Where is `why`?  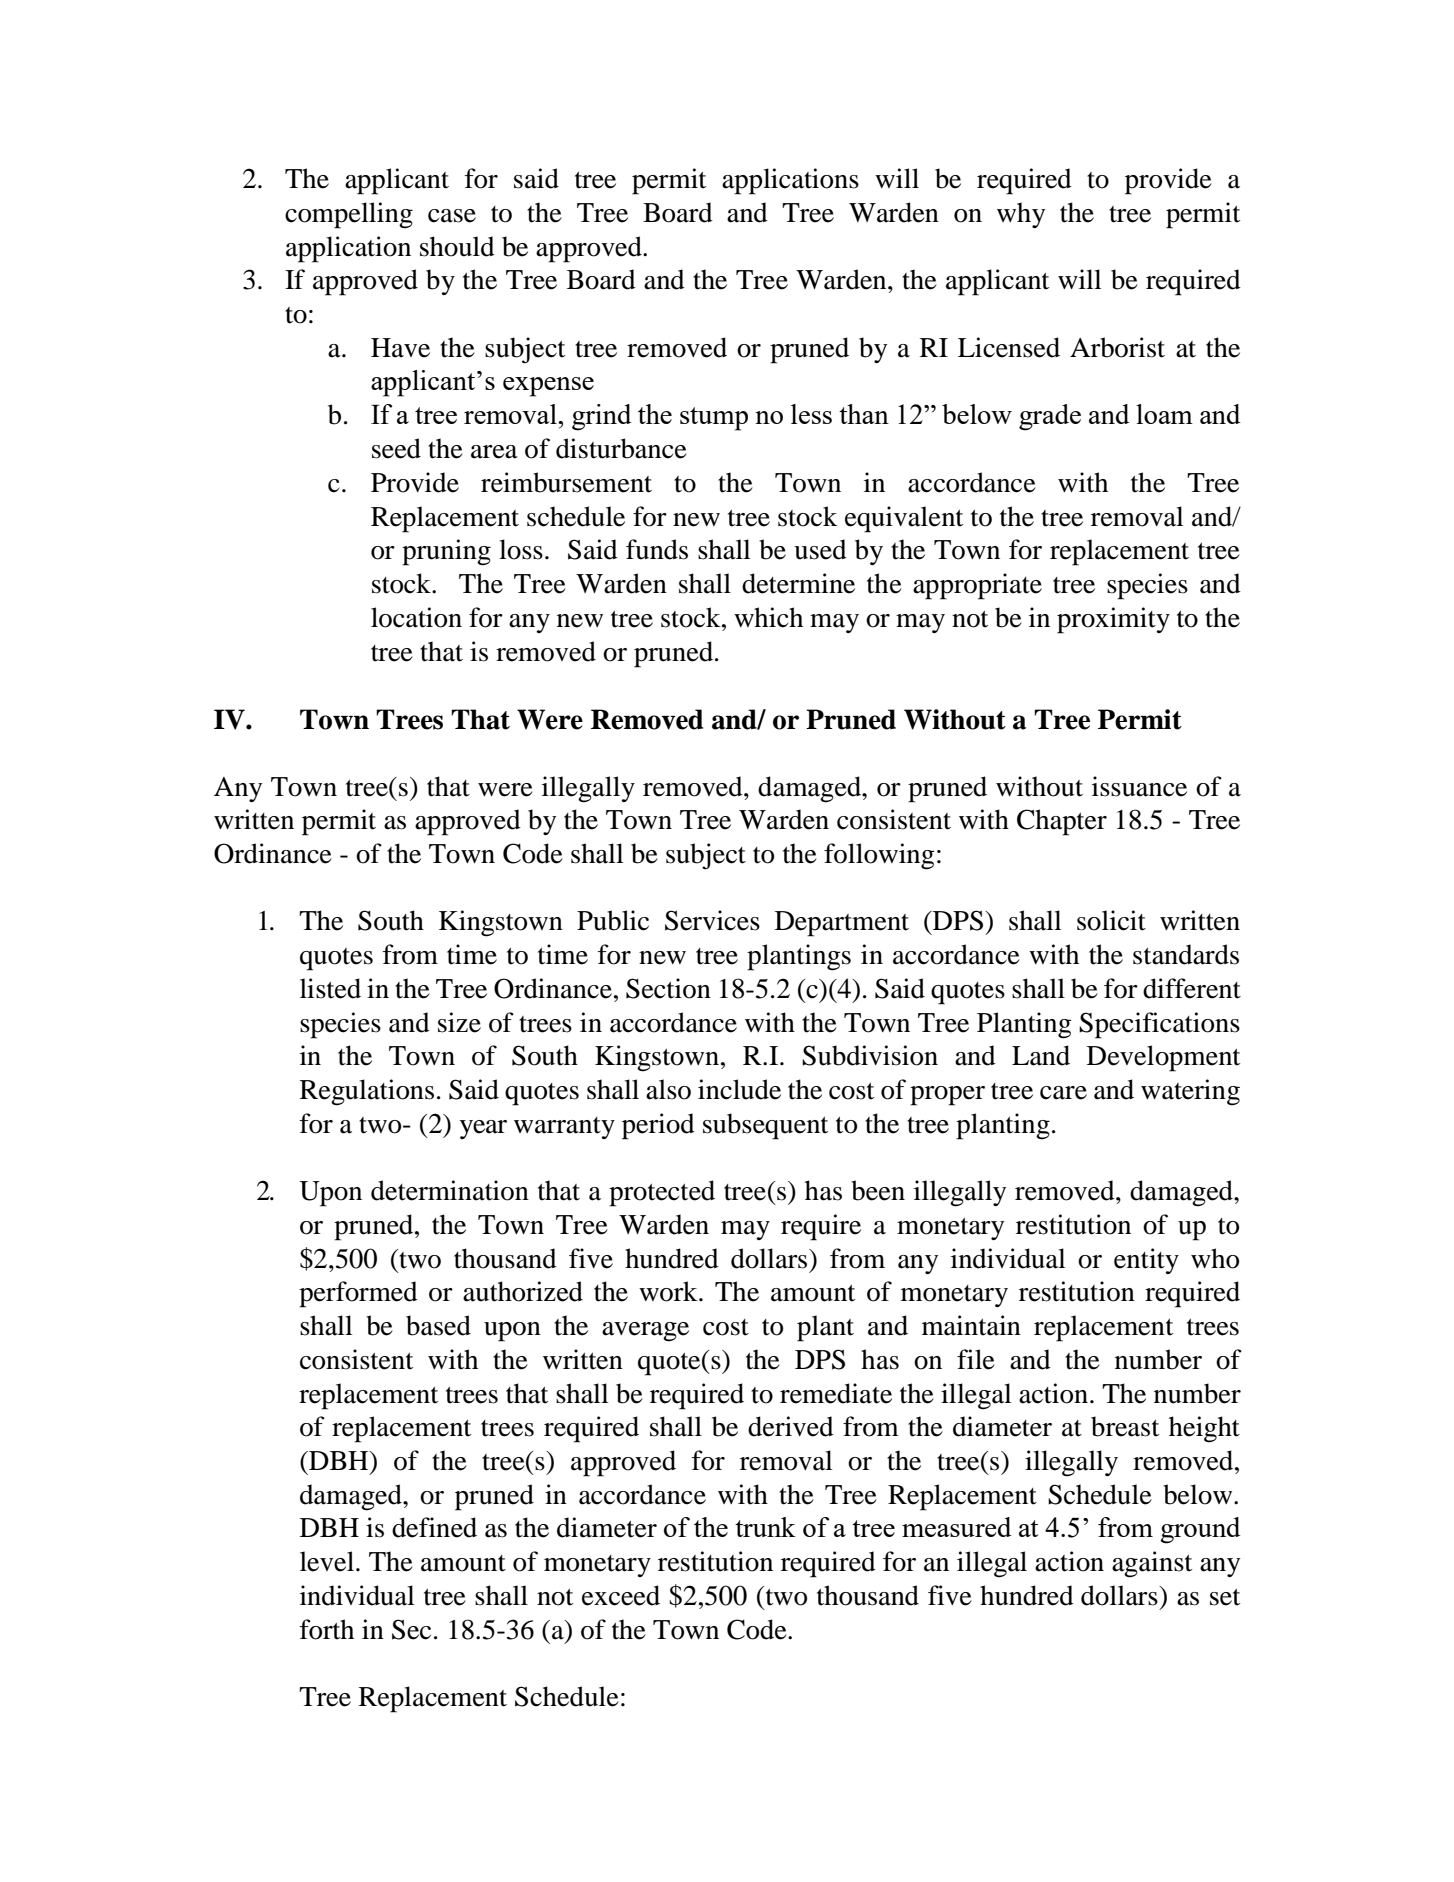 why is located at coordinates (1021, 215).
